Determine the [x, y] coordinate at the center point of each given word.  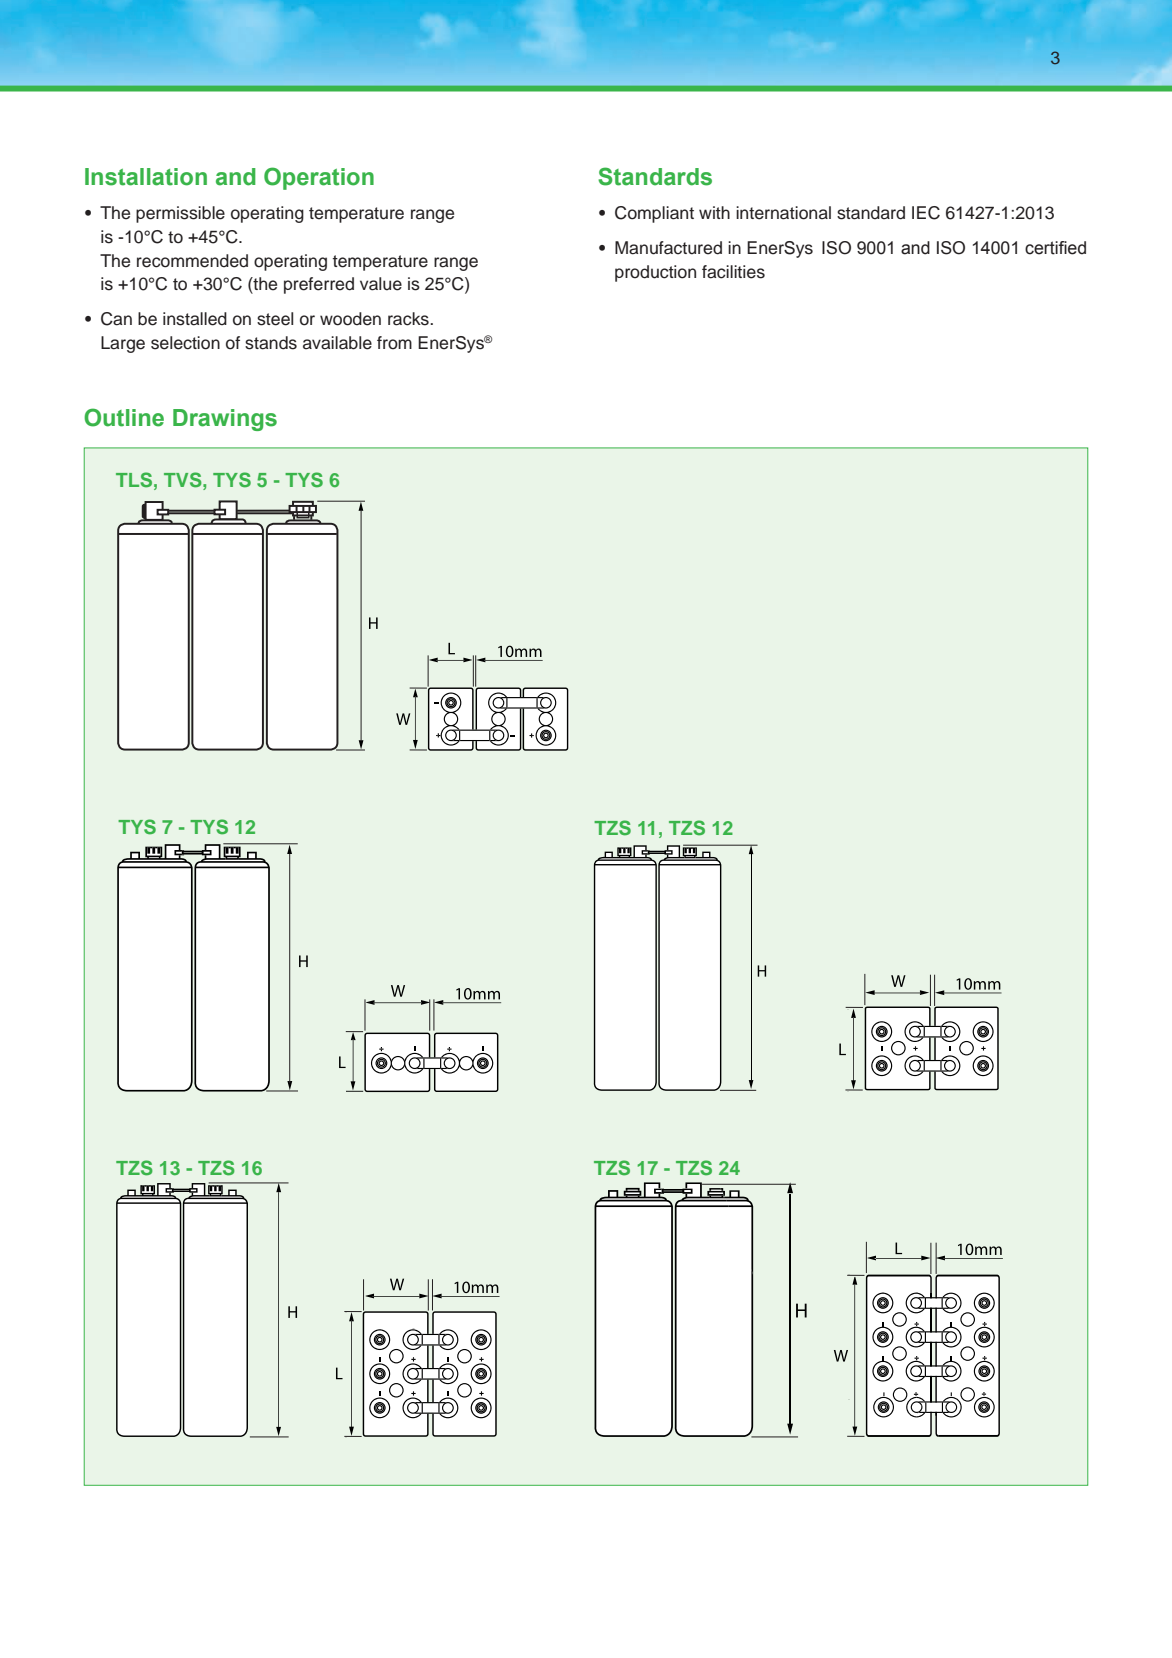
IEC [926, 213]
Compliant [654, 214]
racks [409, 319]
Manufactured [668, 248]
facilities [733, 272]
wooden [350, 319]
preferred [319, 285]
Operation [319, 178]
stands [271, 343]
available [337, 343]
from [394, 343]
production [655, 273]
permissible [180, 214]
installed [195, 319]
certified [1055, 248]
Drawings [225, 420]
